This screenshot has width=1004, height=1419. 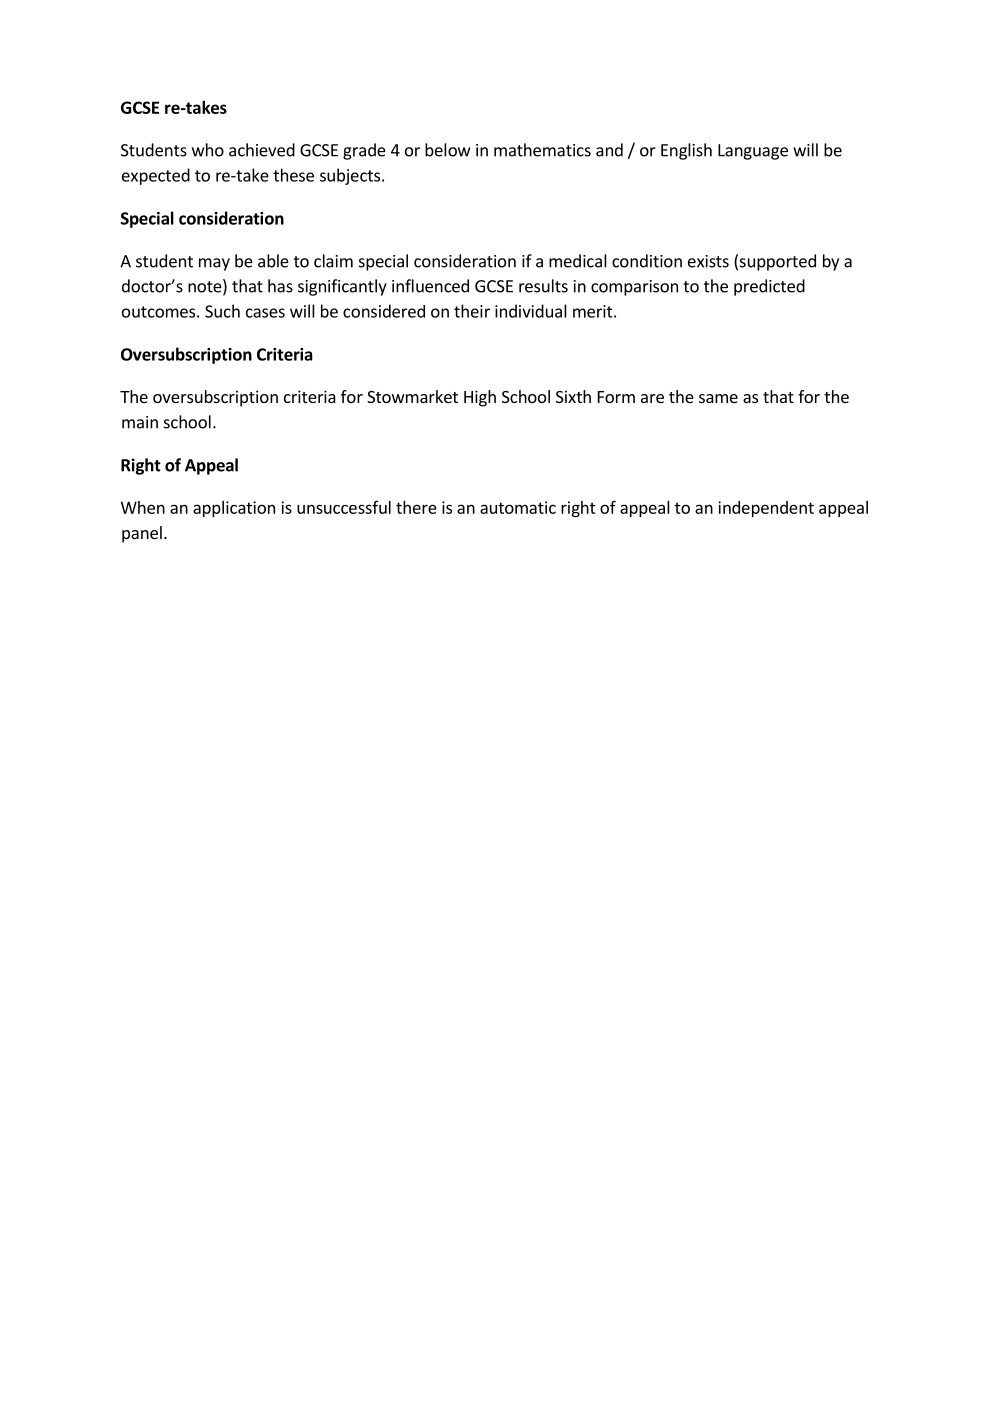 I want to click on English, so click(x=686, y=151).
